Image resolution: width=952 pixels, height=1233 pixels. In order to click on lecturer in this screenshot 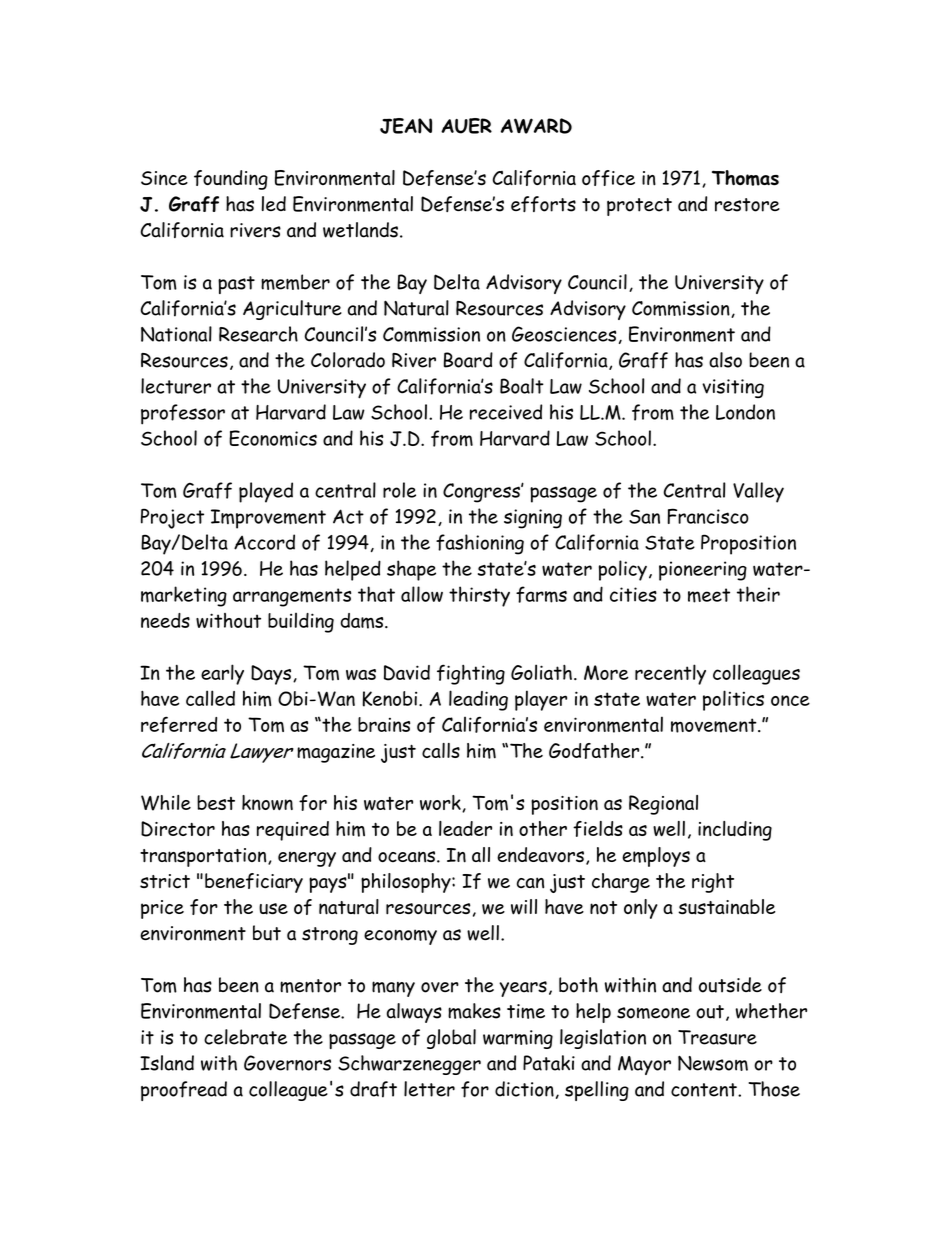, I will do `click(176, 386)`.
